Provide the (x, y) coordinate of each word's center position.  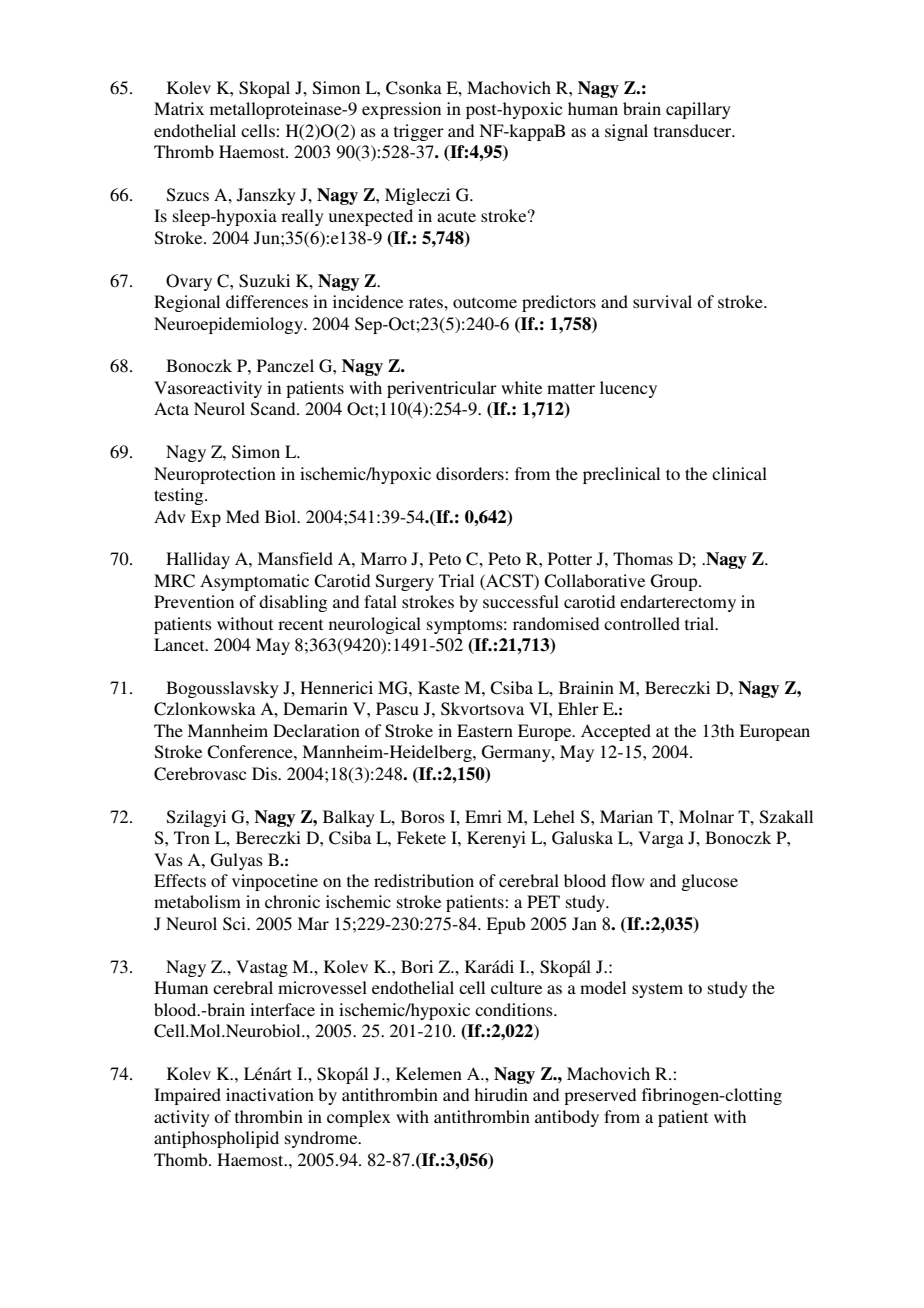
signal (626, 132)
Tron (192, 837)
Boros (423, 816)
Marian (626, 816)
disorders (471, 473)
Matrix (179, 108)
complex (359, 1118)
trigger (419, 132)
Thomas (643, 558)
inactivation (270, 1094)
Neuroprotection (215, 475)
